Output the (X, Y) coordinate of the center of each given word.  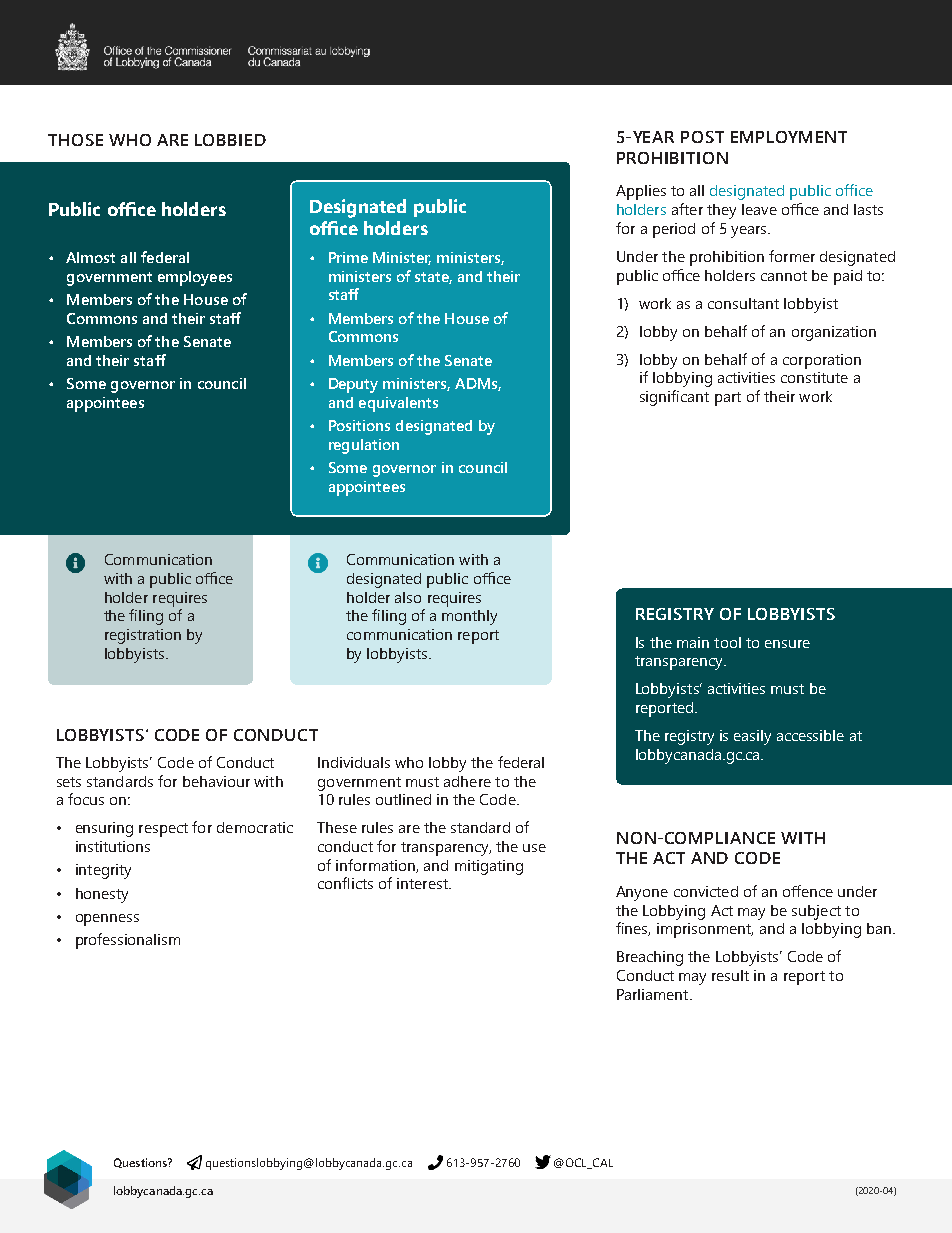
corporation (822, 361)
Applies (641, 192)
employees (195, 278)
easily (752, 737)
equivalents (398, 404)
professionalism (128, 941)
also (408, 597)
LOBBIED (230, 140)
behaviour (216, 781)
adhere (467, 781)
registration (143, 636)
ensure (787, 644)
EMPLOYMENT (789, 137)
